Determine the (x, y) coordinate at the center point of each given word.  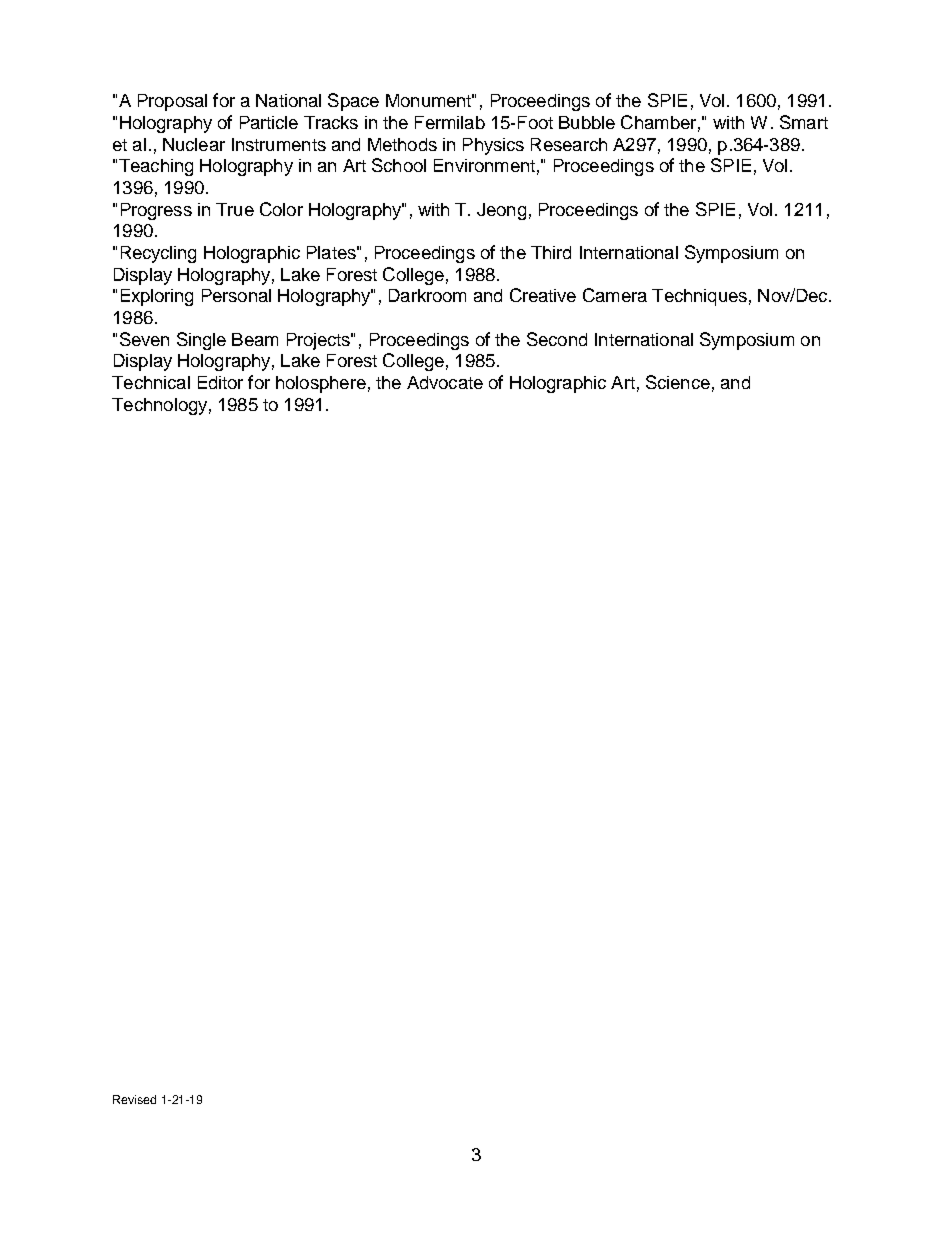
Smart (804, 122)
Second (557, 339)
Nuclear (194, 144)
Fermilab (450, 122)
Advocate (445, 382)
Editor (220, 382)
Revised (134, 1099)
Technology (159, 406)
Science (678, 382)
